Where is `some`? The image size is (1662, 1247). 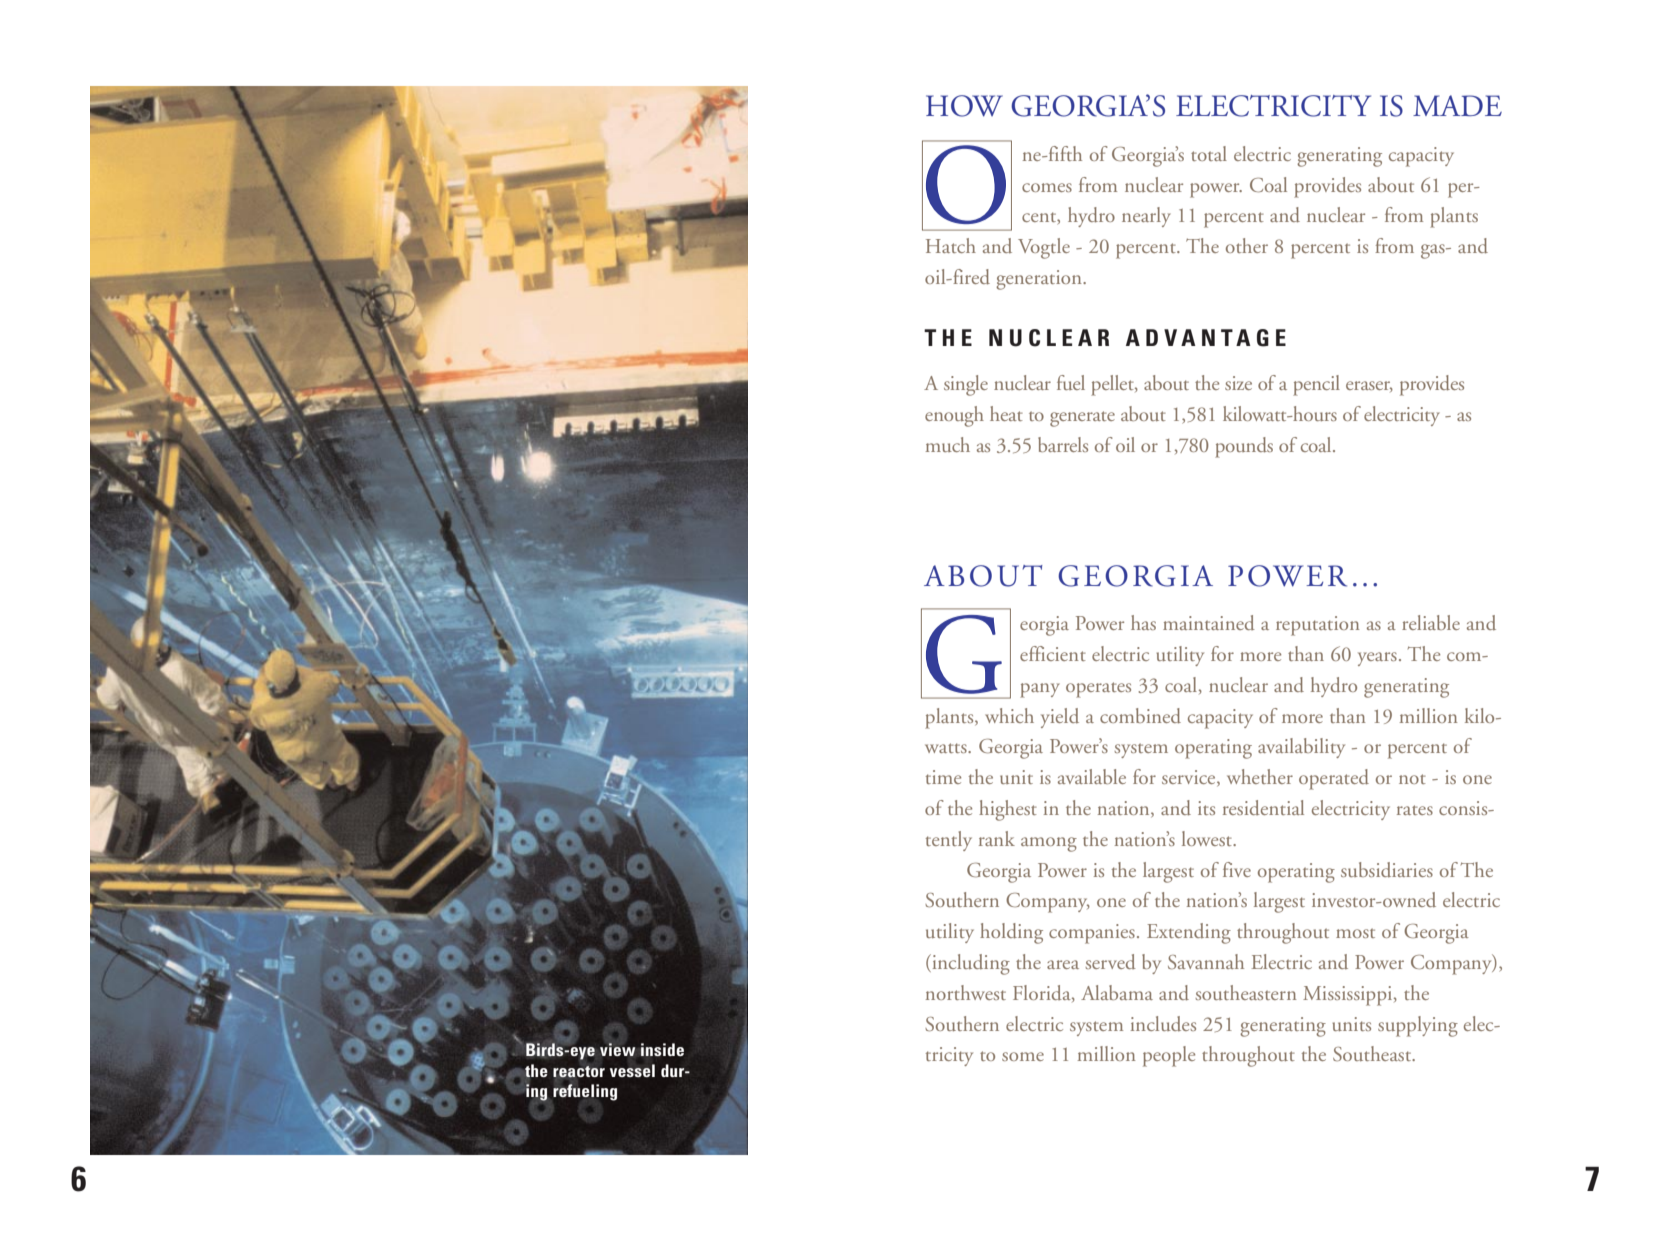
some is located at coordinates (1023, 1056).
